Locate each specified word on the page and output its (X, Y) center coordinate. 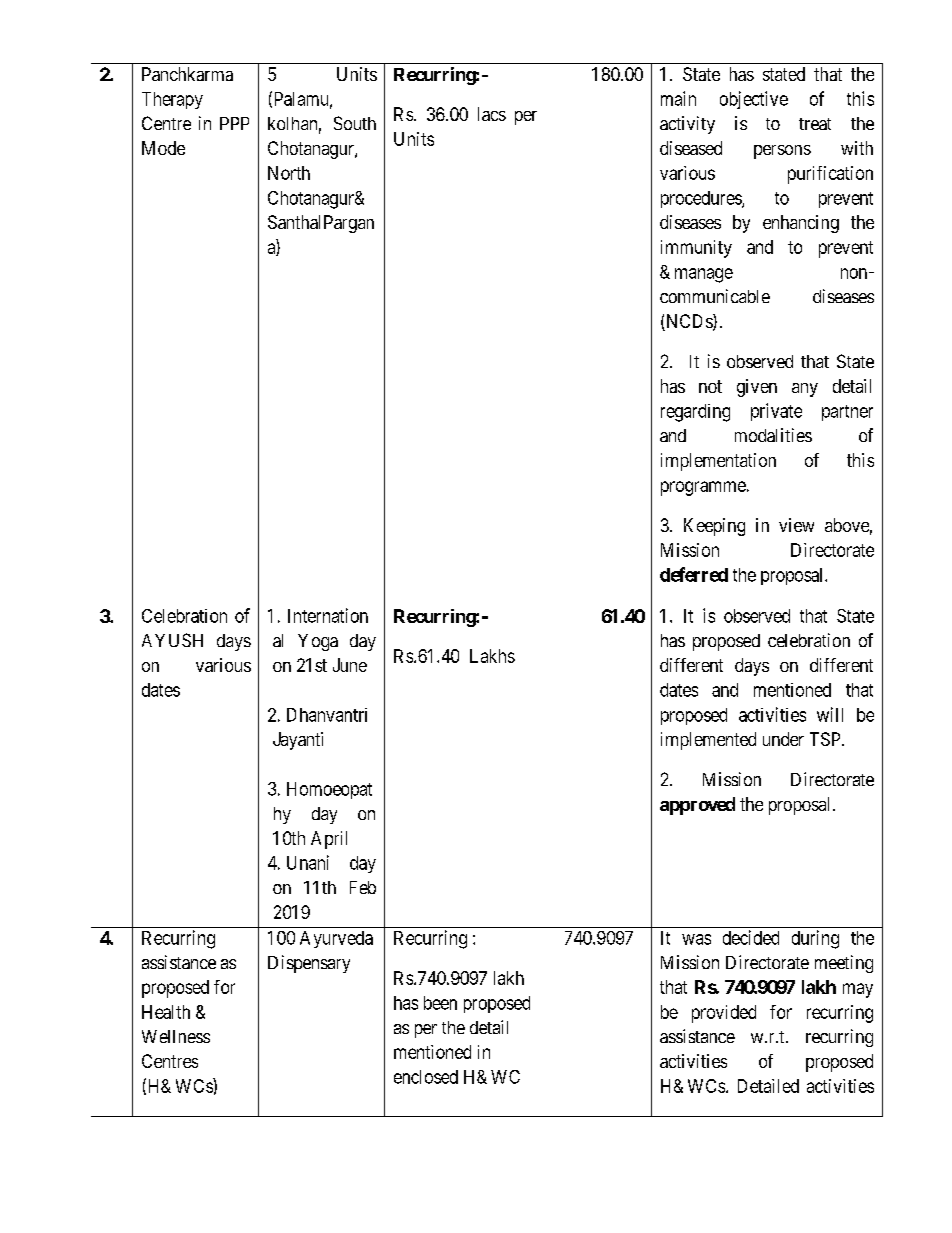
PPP (234, 123)
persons (782, 152)
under (783, 739)
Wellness (176, 1036)
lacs (492, 114)
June (350, 665)
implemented (708, 741)
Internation (328, 615)
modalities (773, 435)
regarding (695, 413)
